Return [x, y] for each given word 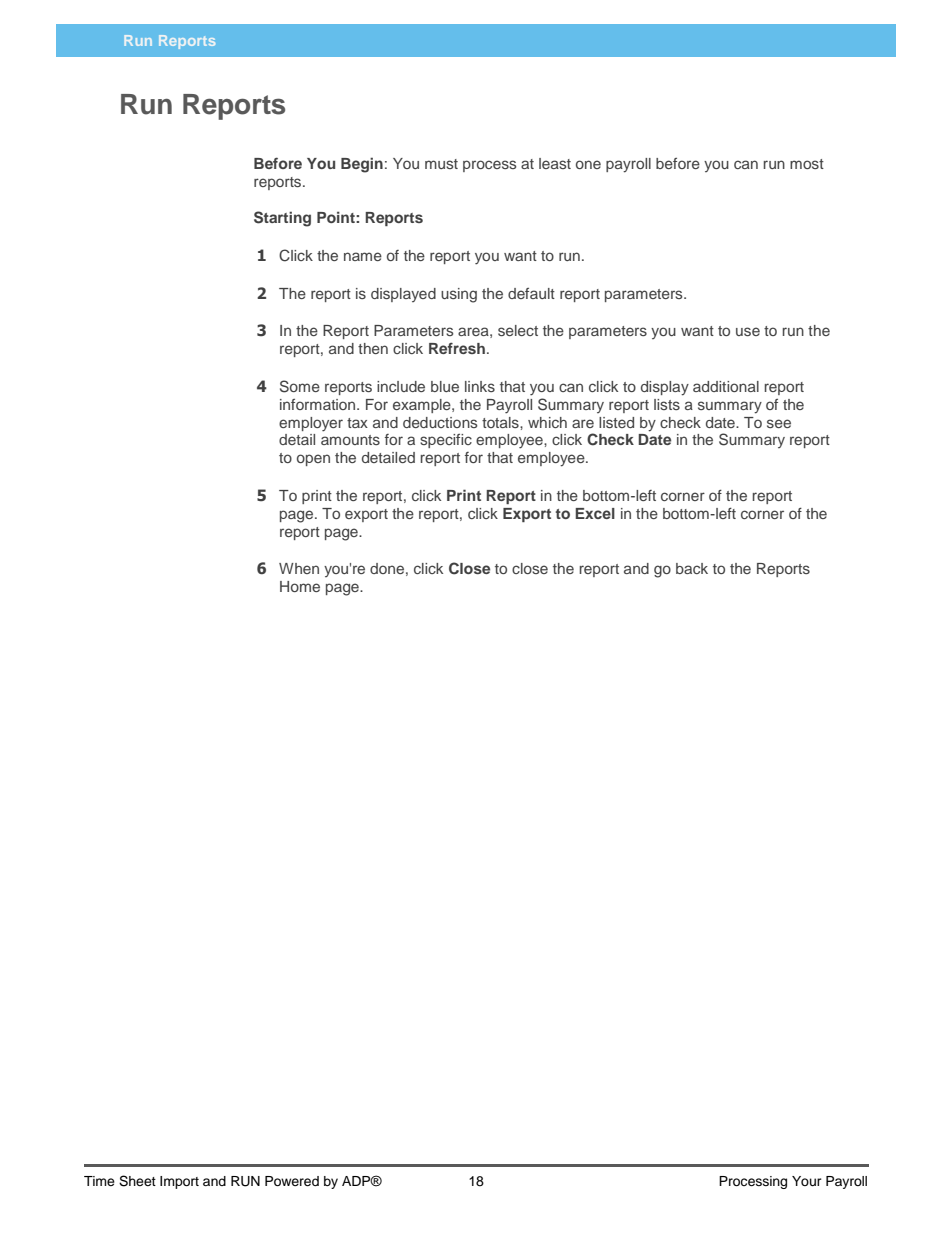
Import [179, 1182]
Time [99, 1181]
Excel [595, 513]
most [807, 164]
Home [300, 586]
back [692, 568]
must [441, 164]
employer [311, 424]
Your [807, 1181]
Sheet [137, 1181]
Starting [282, 219]
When [299, 568]
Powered [292, 1181]
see [779, 423]
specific [446, 441]
